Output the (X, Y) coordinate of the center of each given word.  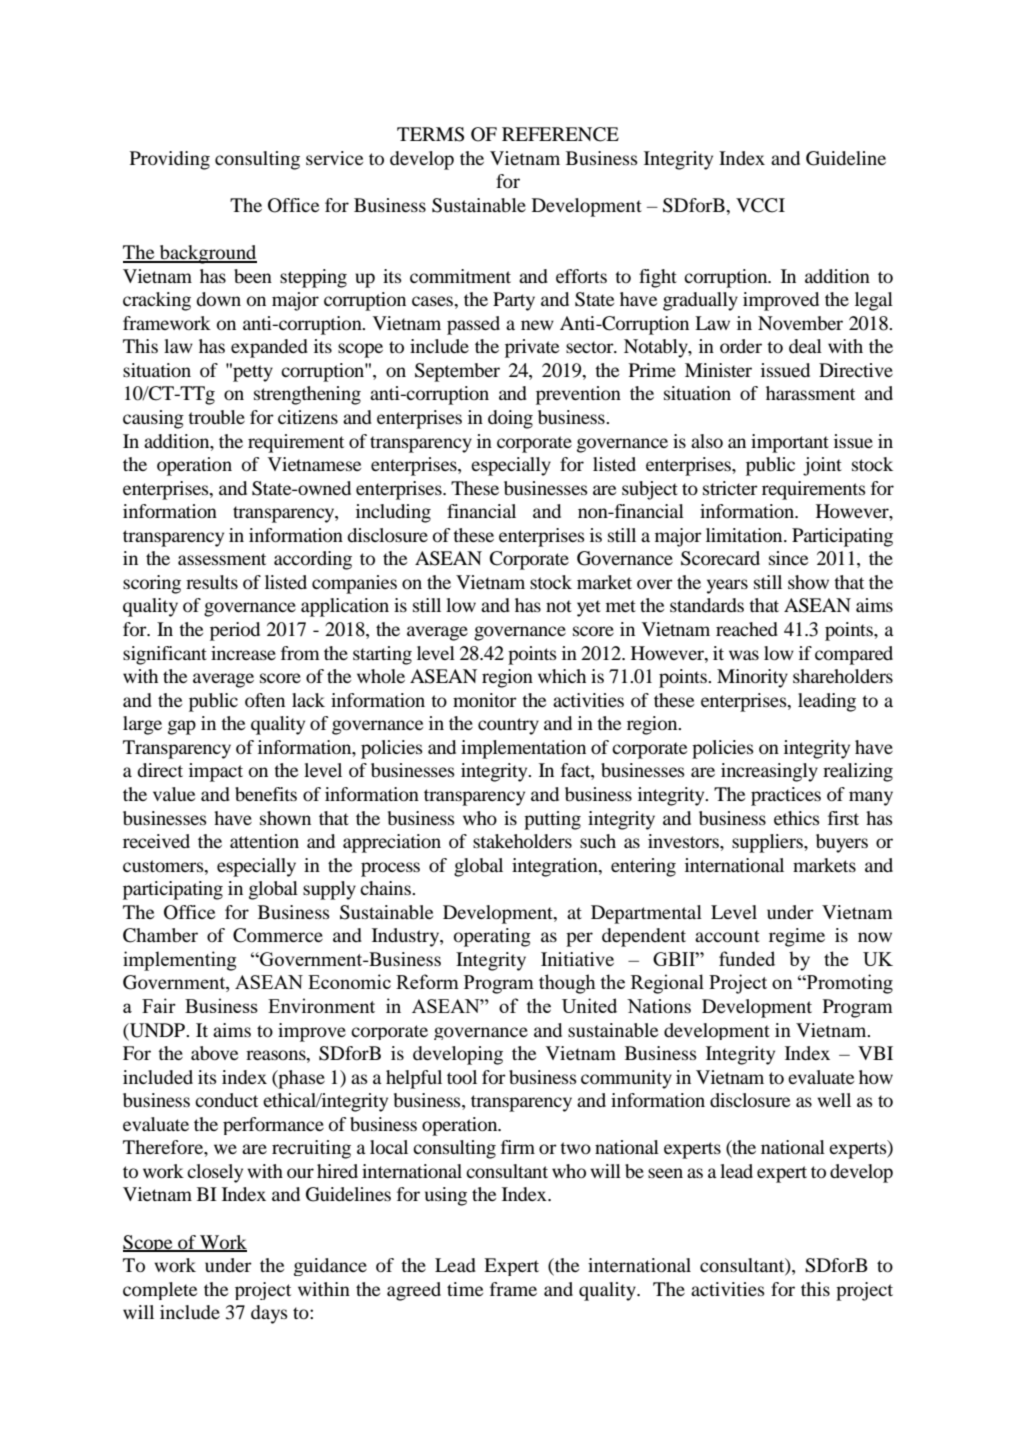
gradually (700, 301)
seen (665, 1173)
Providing (170, 160)
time (465, 1289)
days (269, 1314)
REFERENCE (560, 134)
